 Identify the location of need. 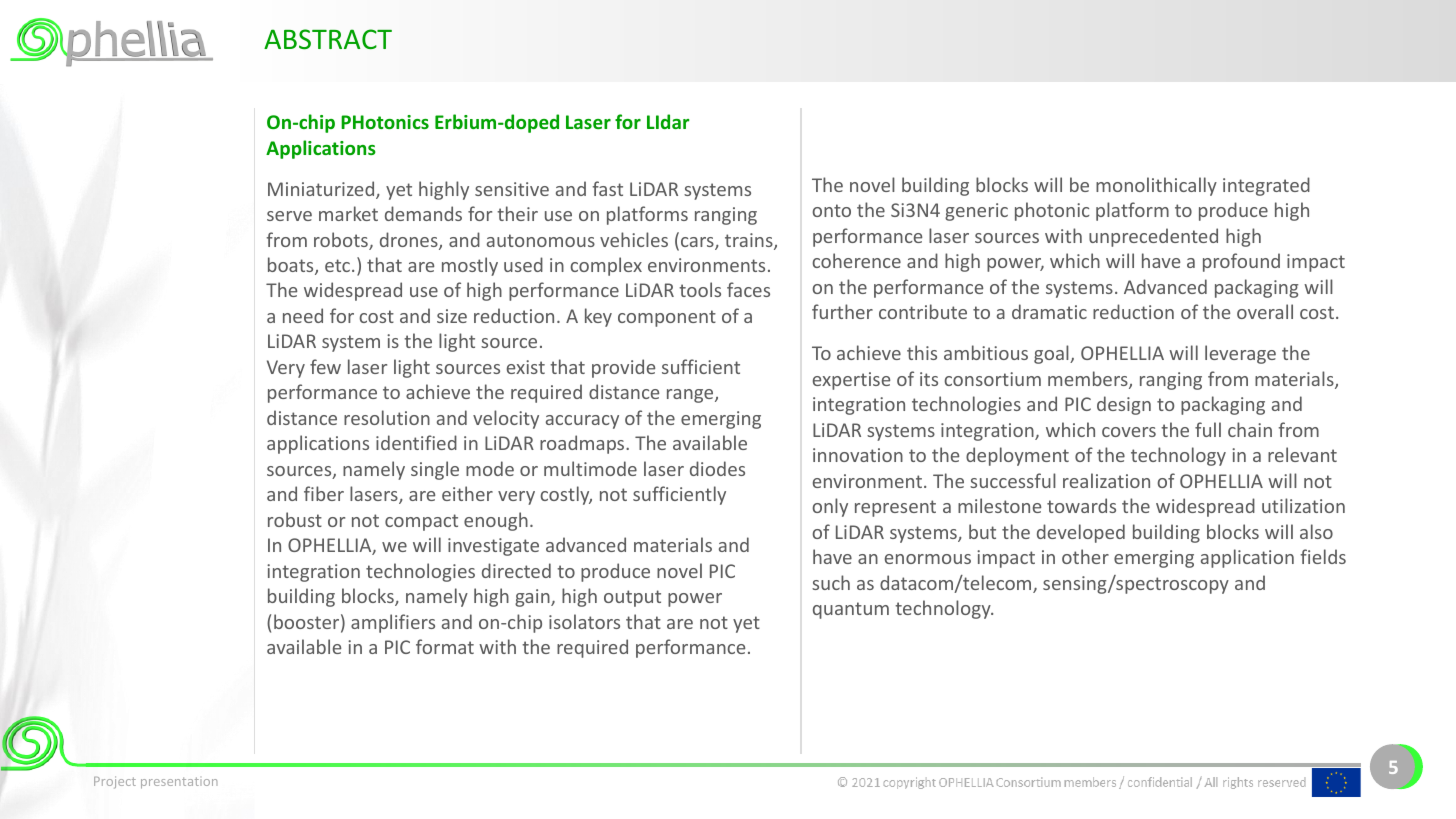
(303, 315).
